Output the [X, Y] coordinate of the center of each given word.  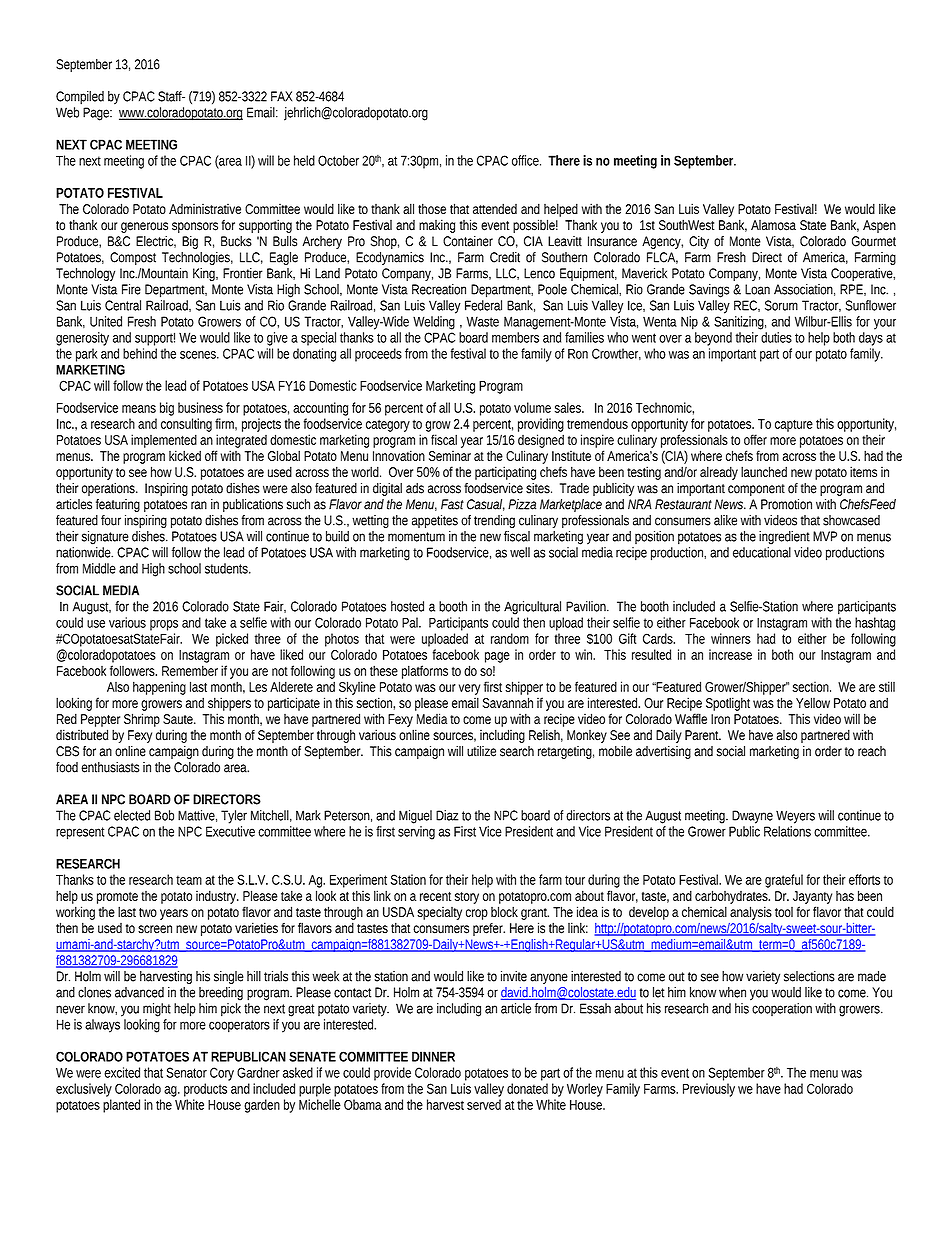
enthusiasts [110, 767]
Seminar [450, 456]
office [526, 160]
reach [872, 751]
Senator [186, 1072]
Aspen [879, 226]
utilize [481, 751]
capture [794, 426]
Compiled [80, 98]
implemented [164, 441]
